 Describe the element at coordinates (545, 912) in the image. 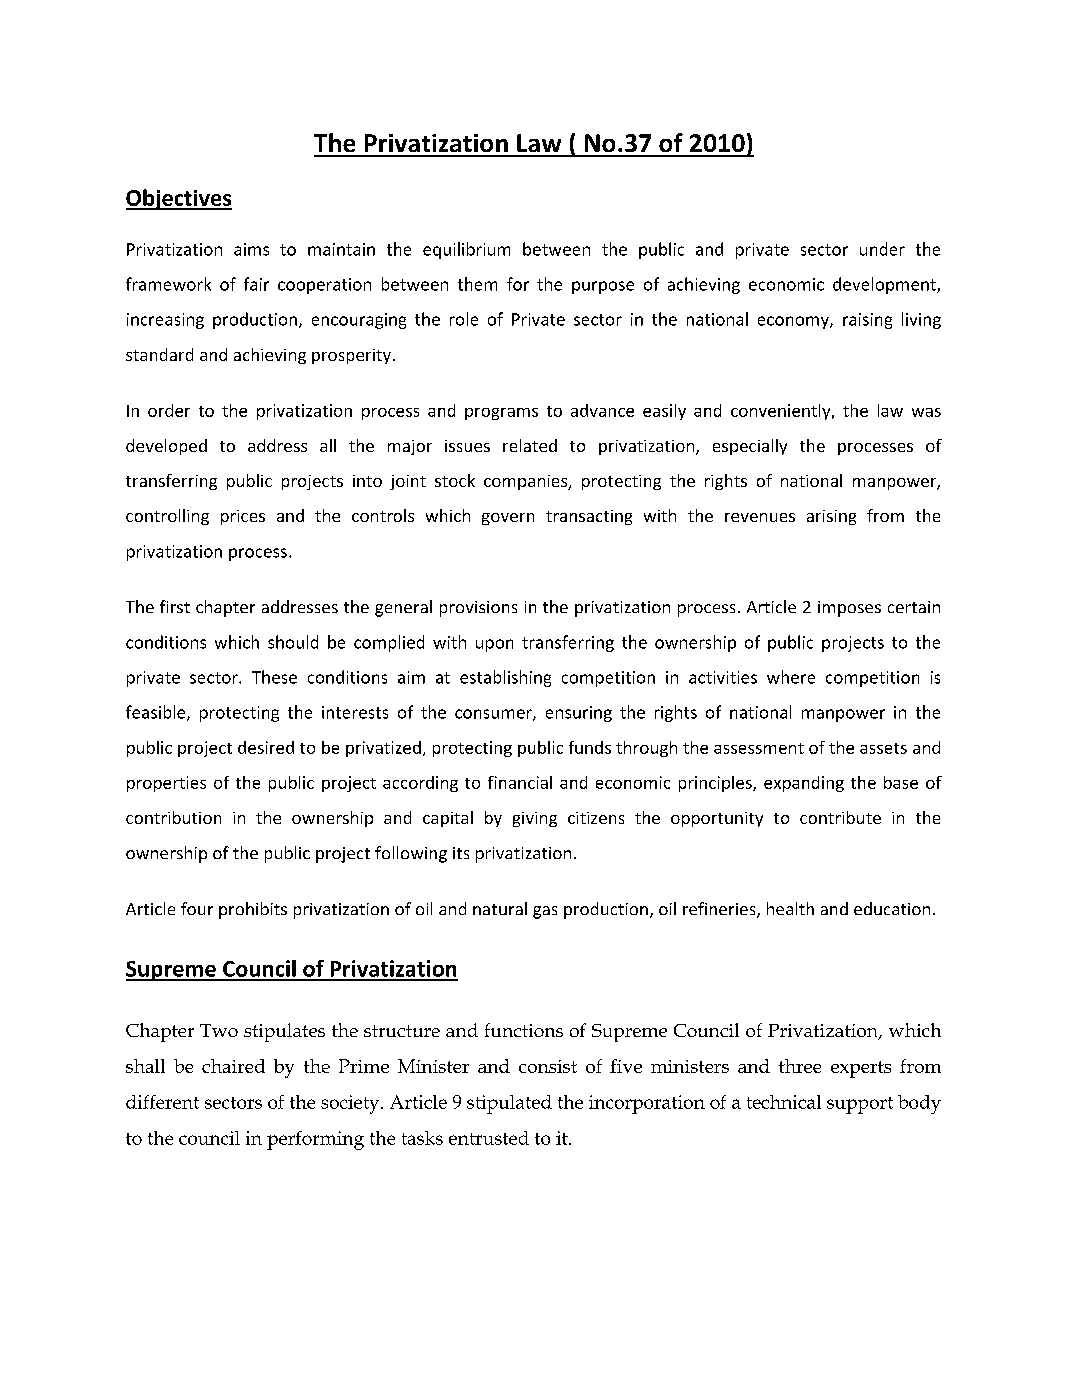

I see `gas` at that location.
